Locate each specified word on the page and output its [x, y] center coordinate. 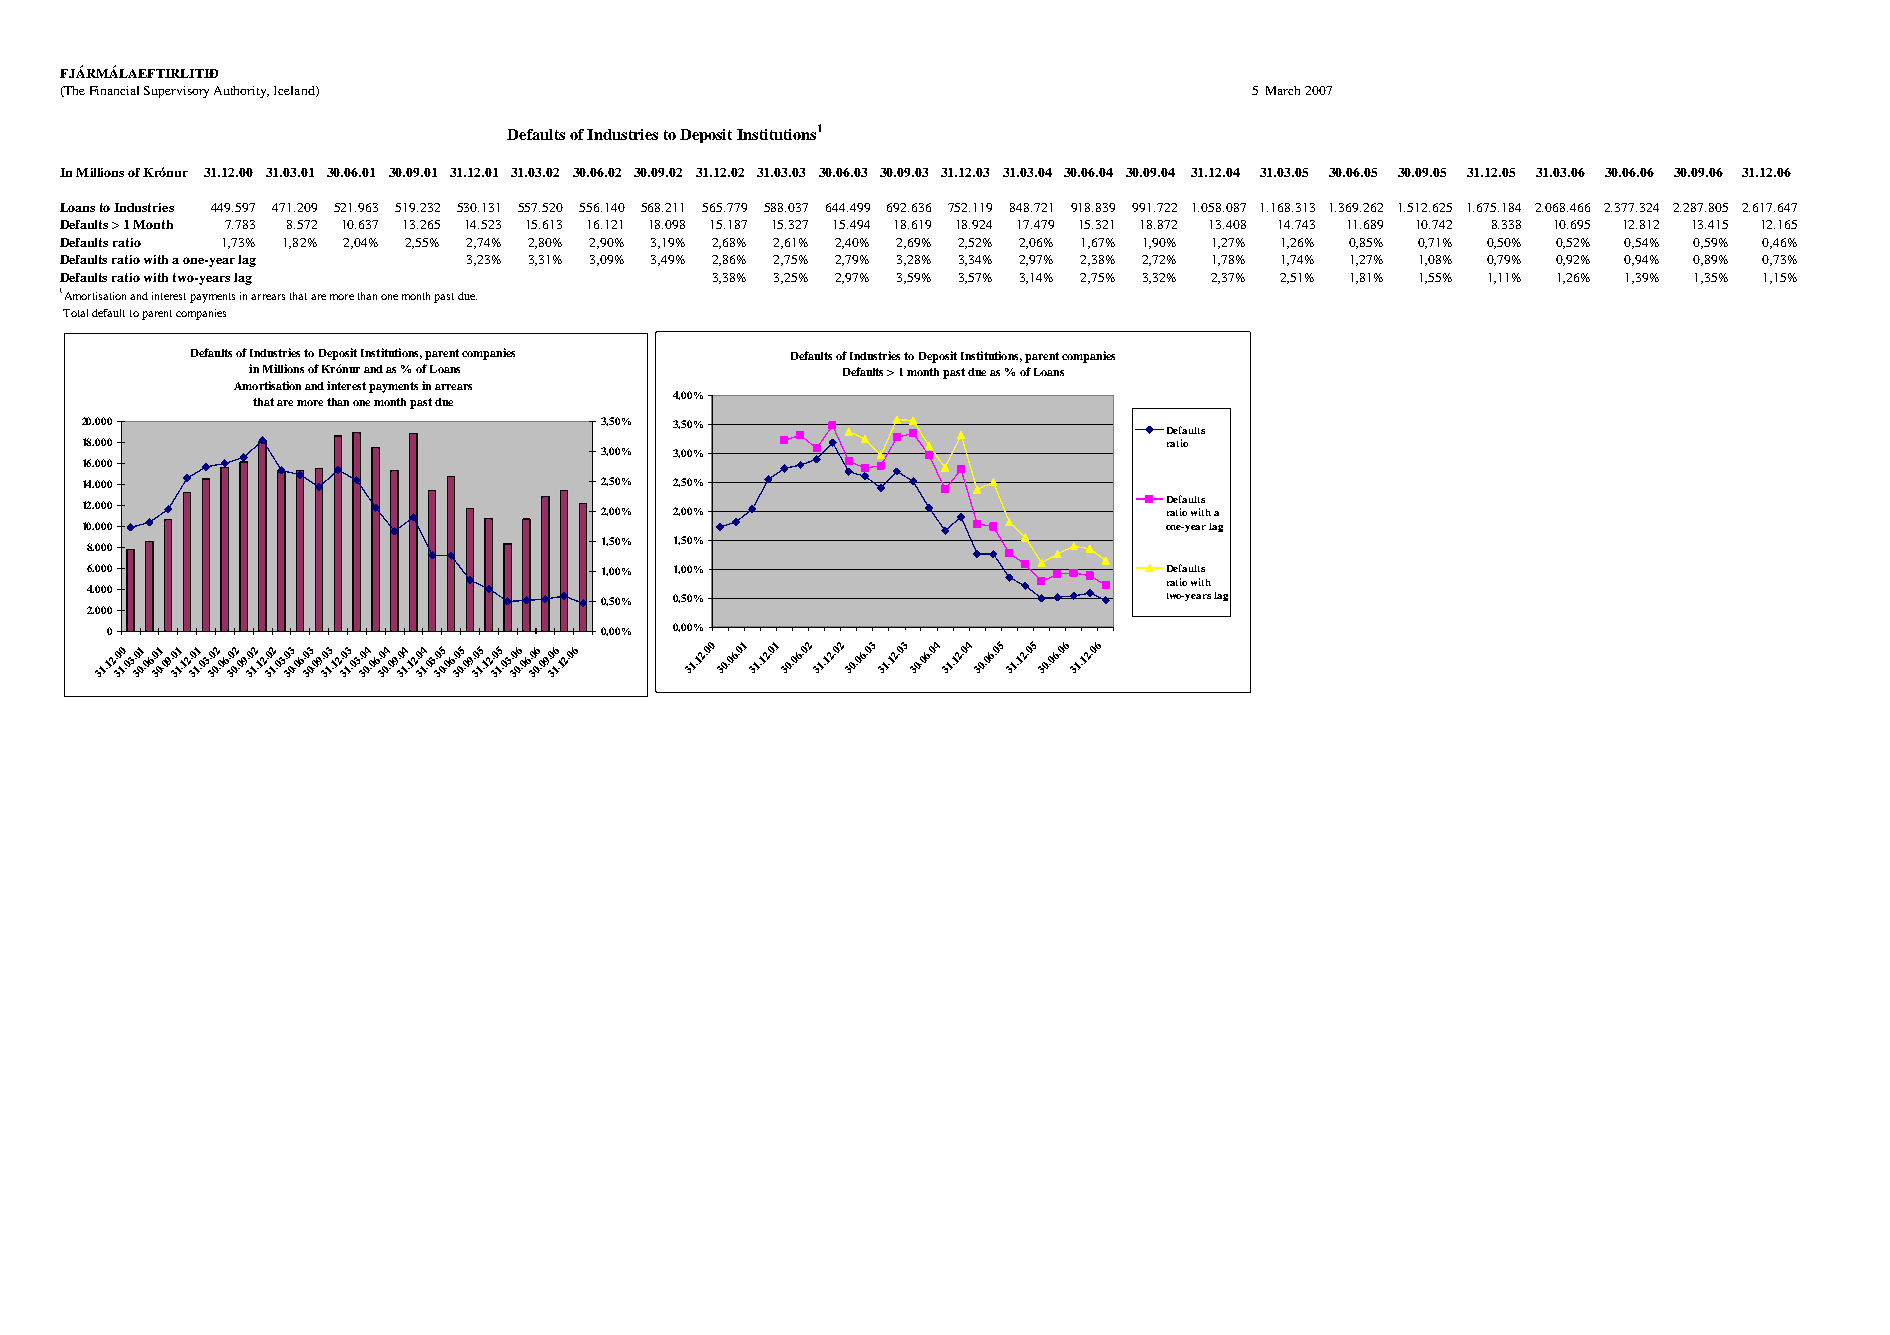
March [1283, 90]
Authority [241, 92]
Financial [114, 90]
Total [75, 313]
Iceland [295, 91]
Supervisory [176, 92]
